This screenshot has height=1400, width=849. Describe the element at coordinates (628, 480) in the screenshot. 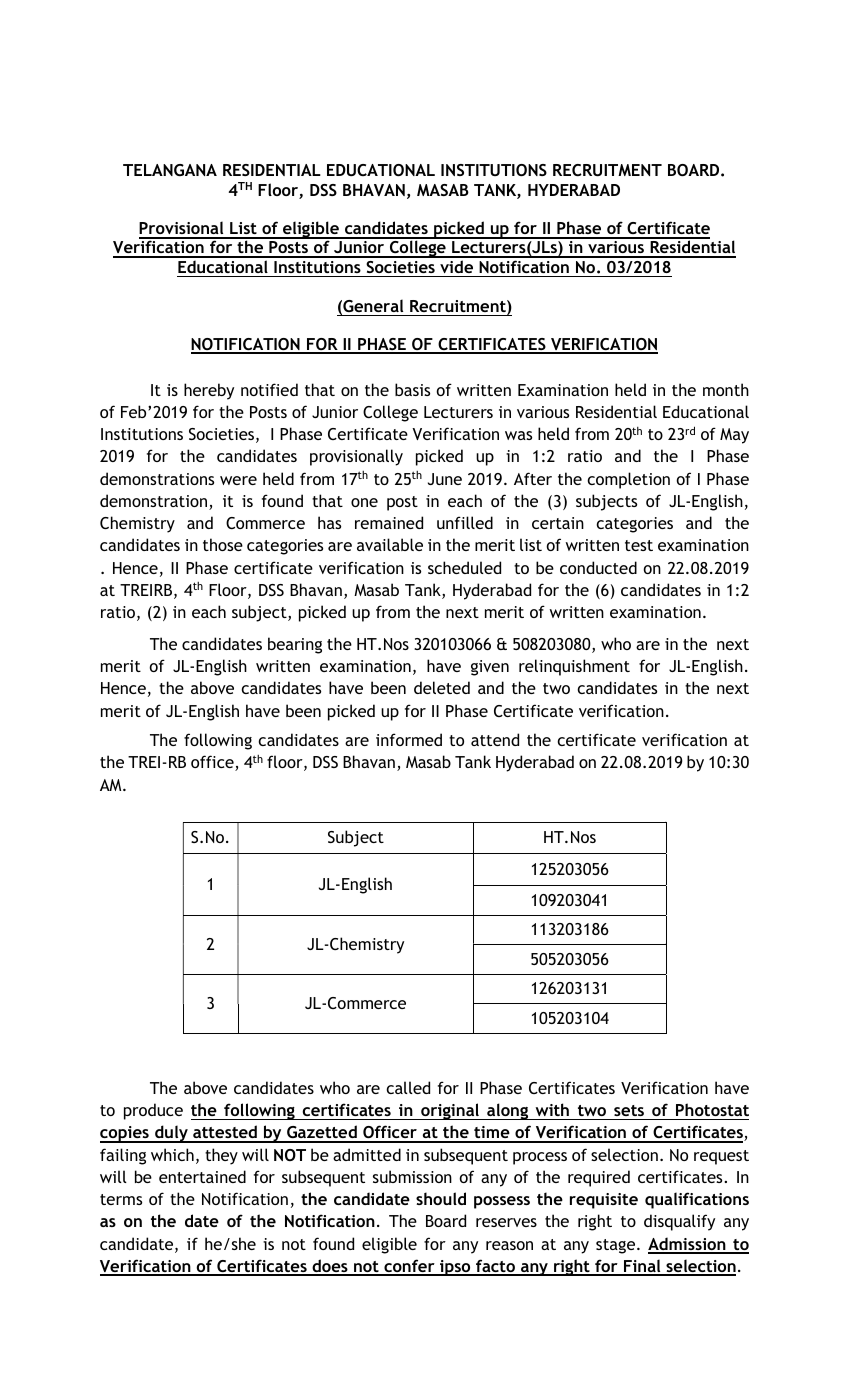

I see `completion` at that location.
